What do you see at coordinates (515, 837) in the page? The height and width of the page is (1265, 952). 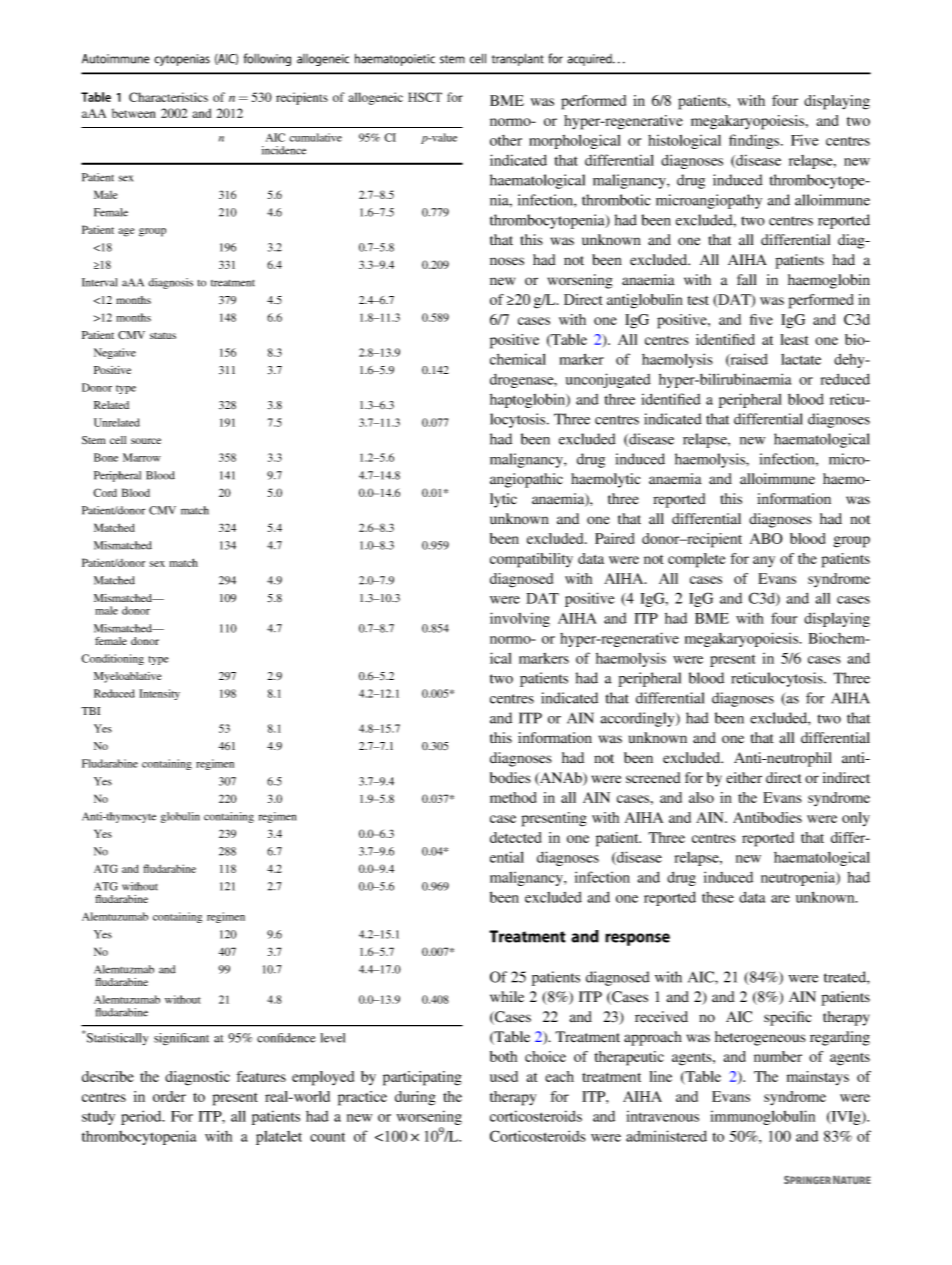 I see `detected` at bounding box center [515, 837].
